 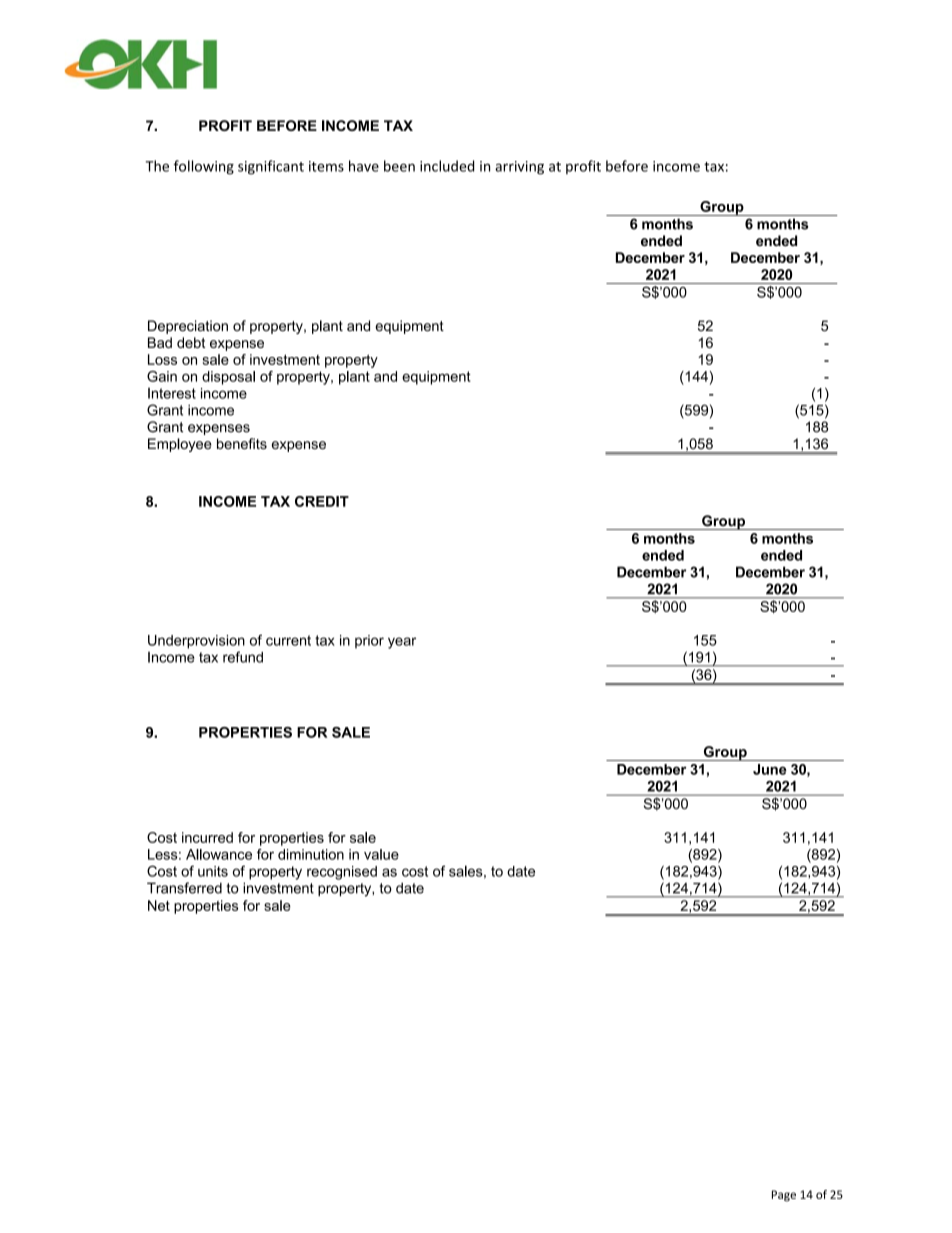 I want to click on following, so click(x=204, y=167).
